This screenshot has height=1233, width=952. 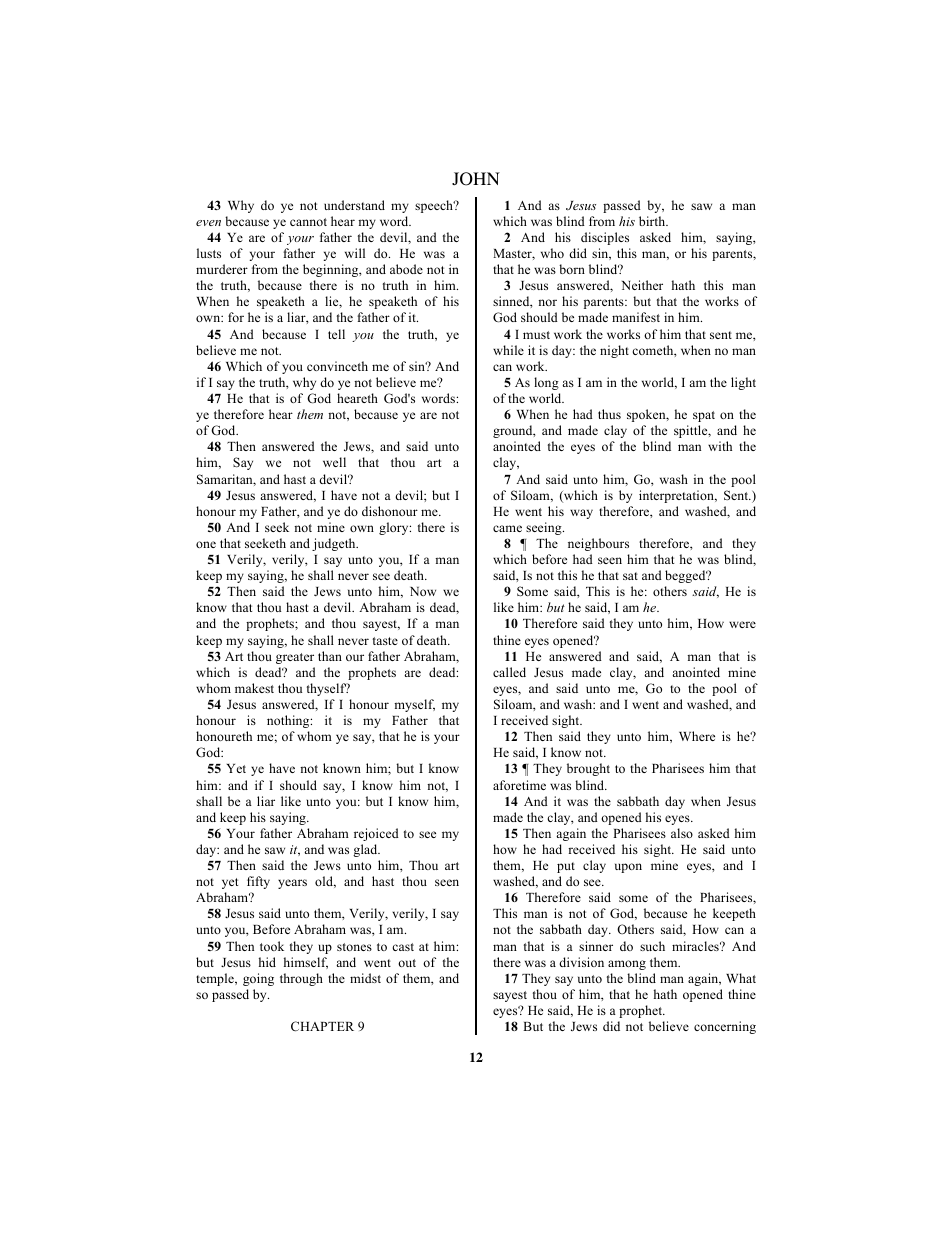 What do you see at coordinates (295, 658) in the screenshot?
I see `greater` at bounding box center [295, 658].
